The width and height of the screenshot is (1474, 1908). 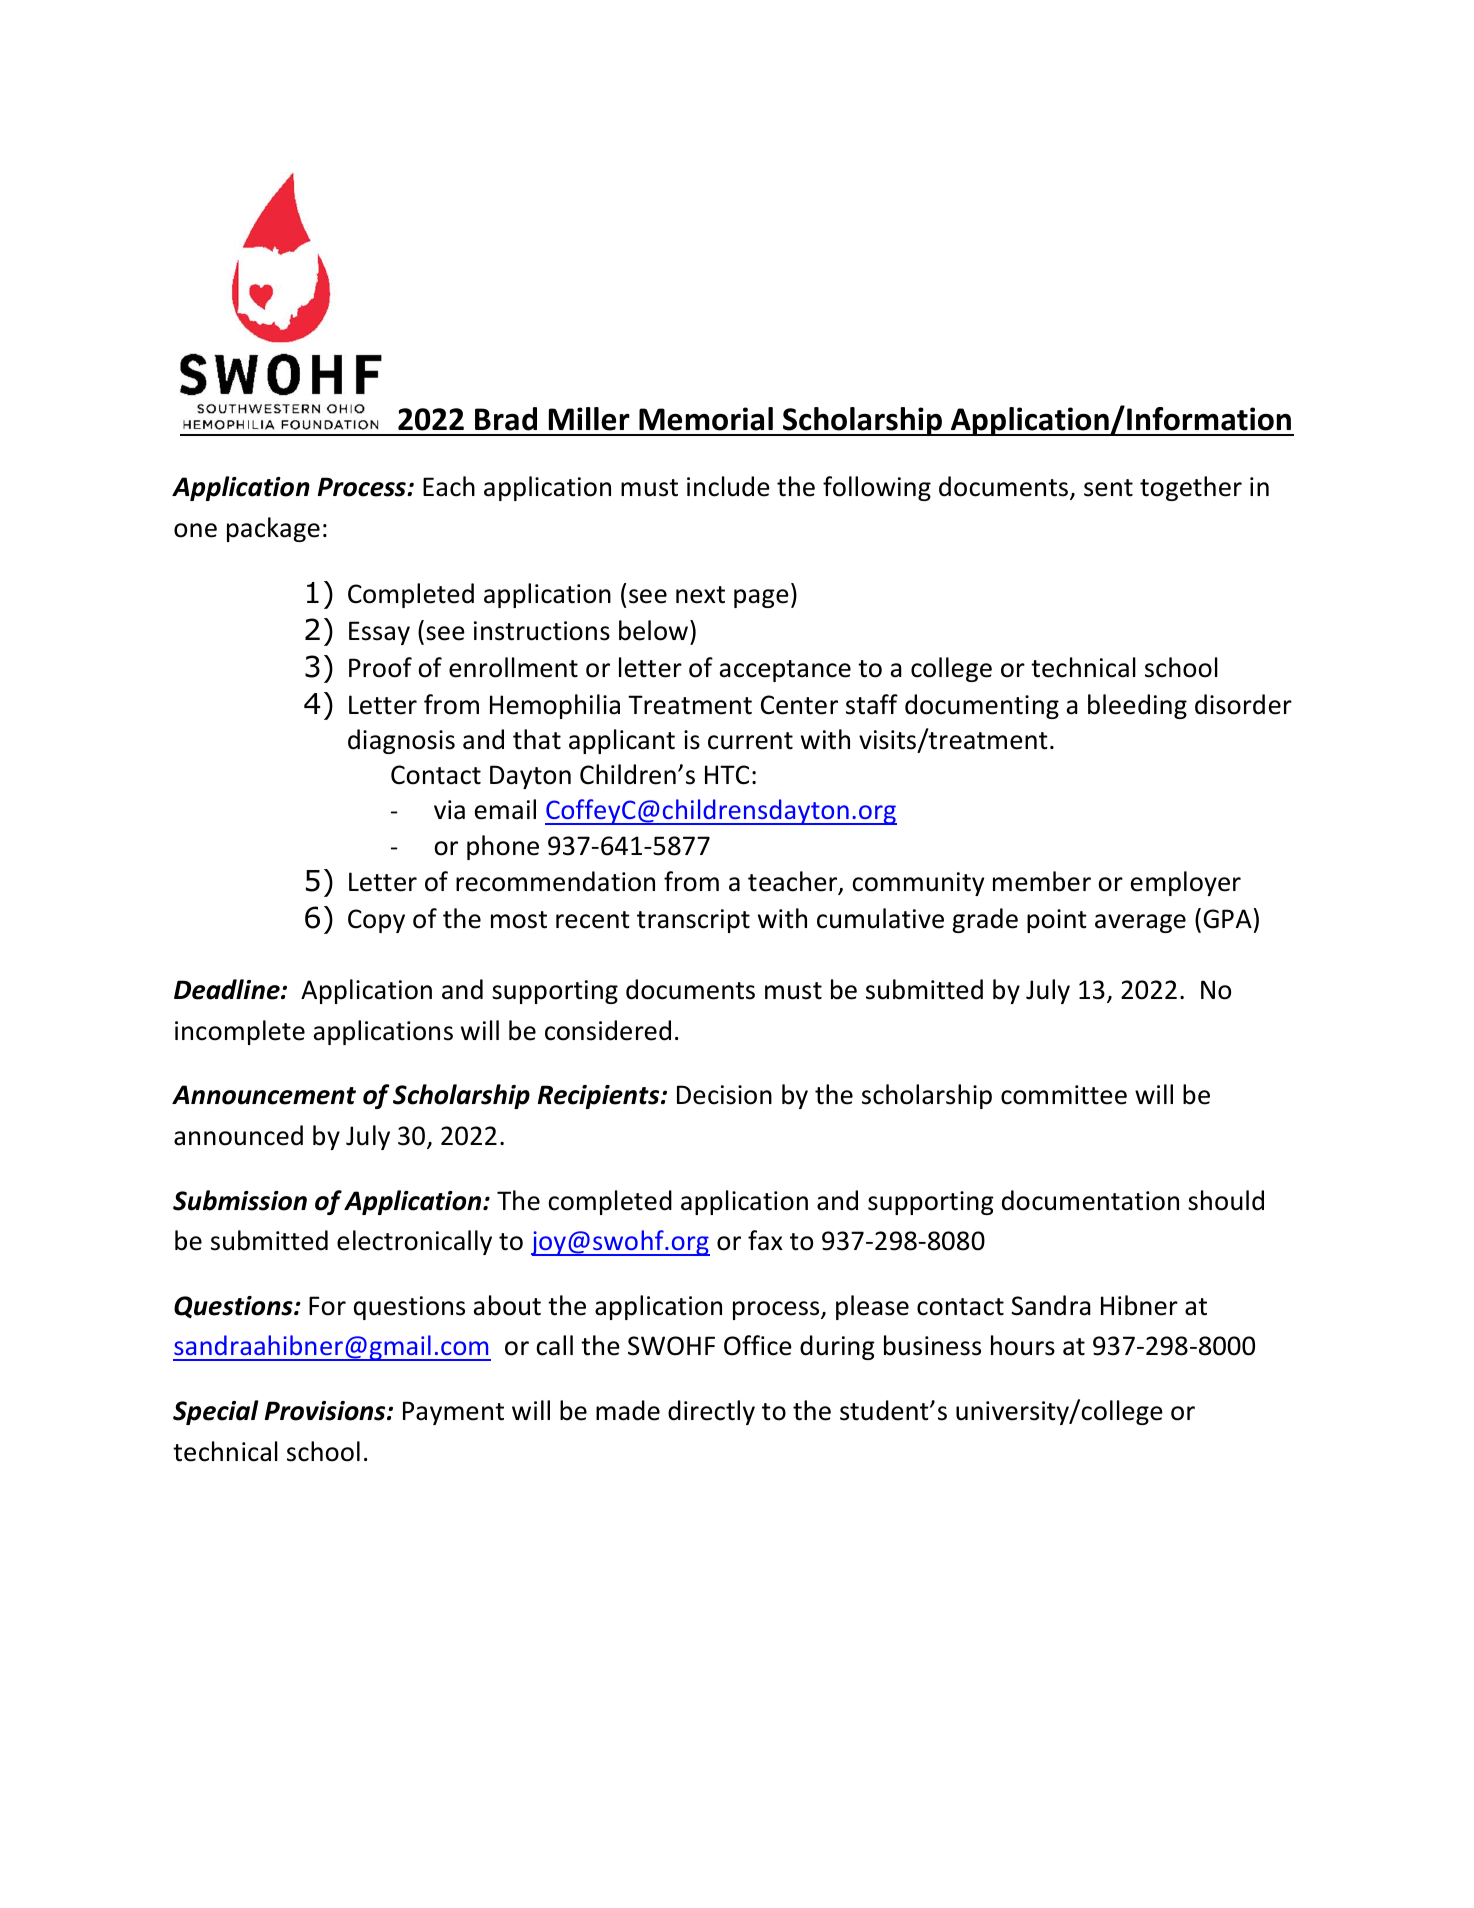 I want to click on Memorial, so click(x=706, y=419).
